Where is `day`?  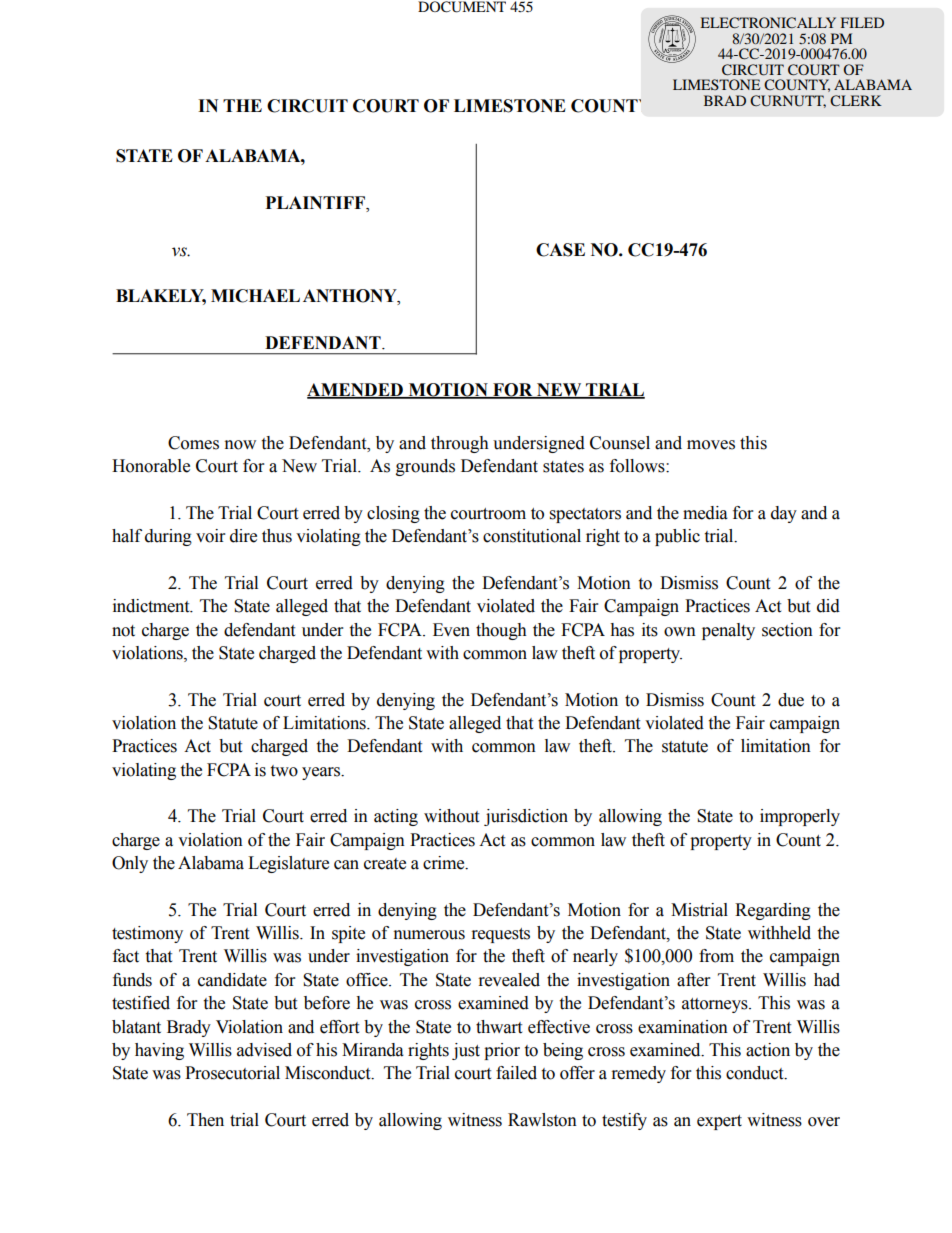
day is located at coordinates (784, 514).
